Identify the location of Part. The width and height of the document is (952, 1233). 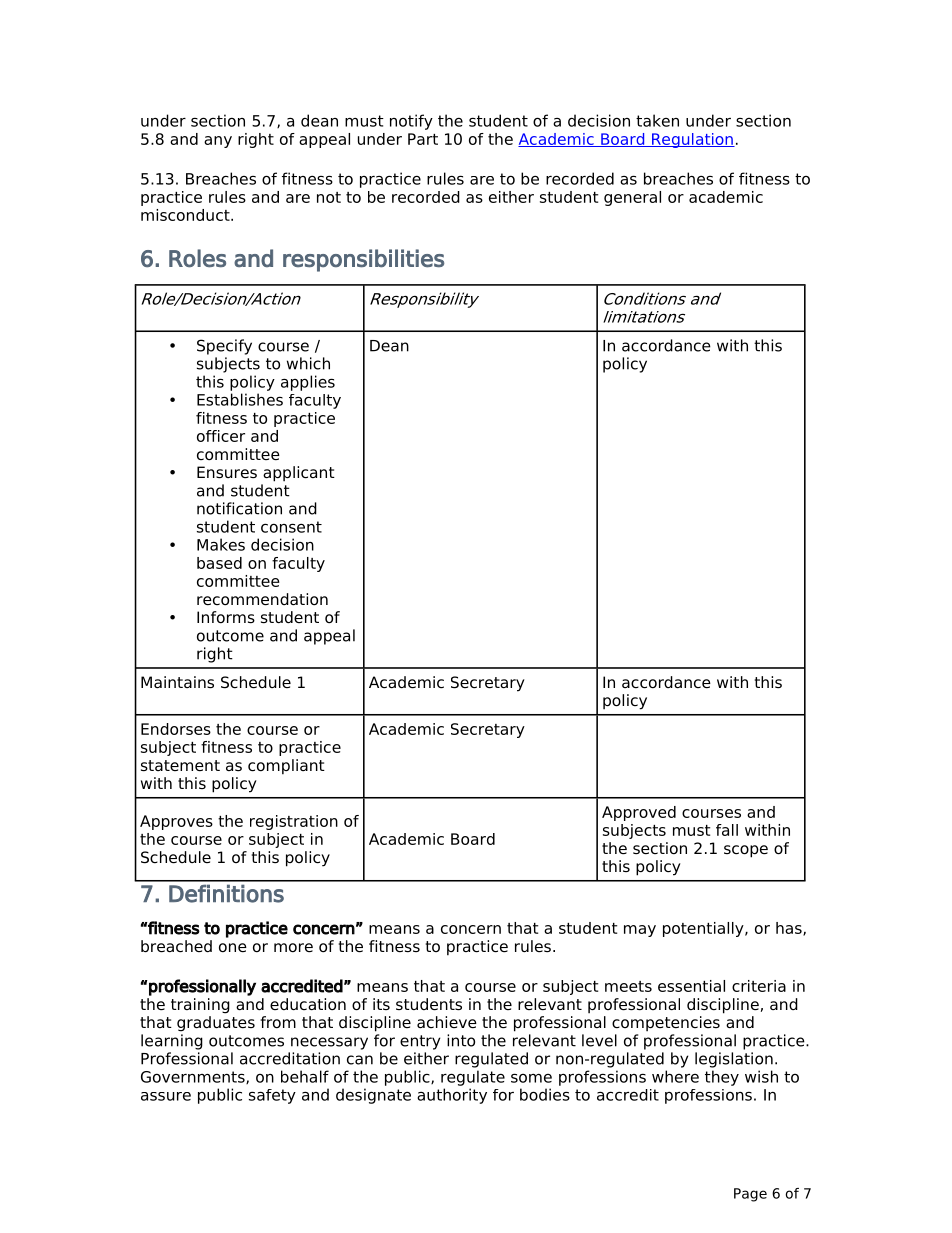
(423, 139).
